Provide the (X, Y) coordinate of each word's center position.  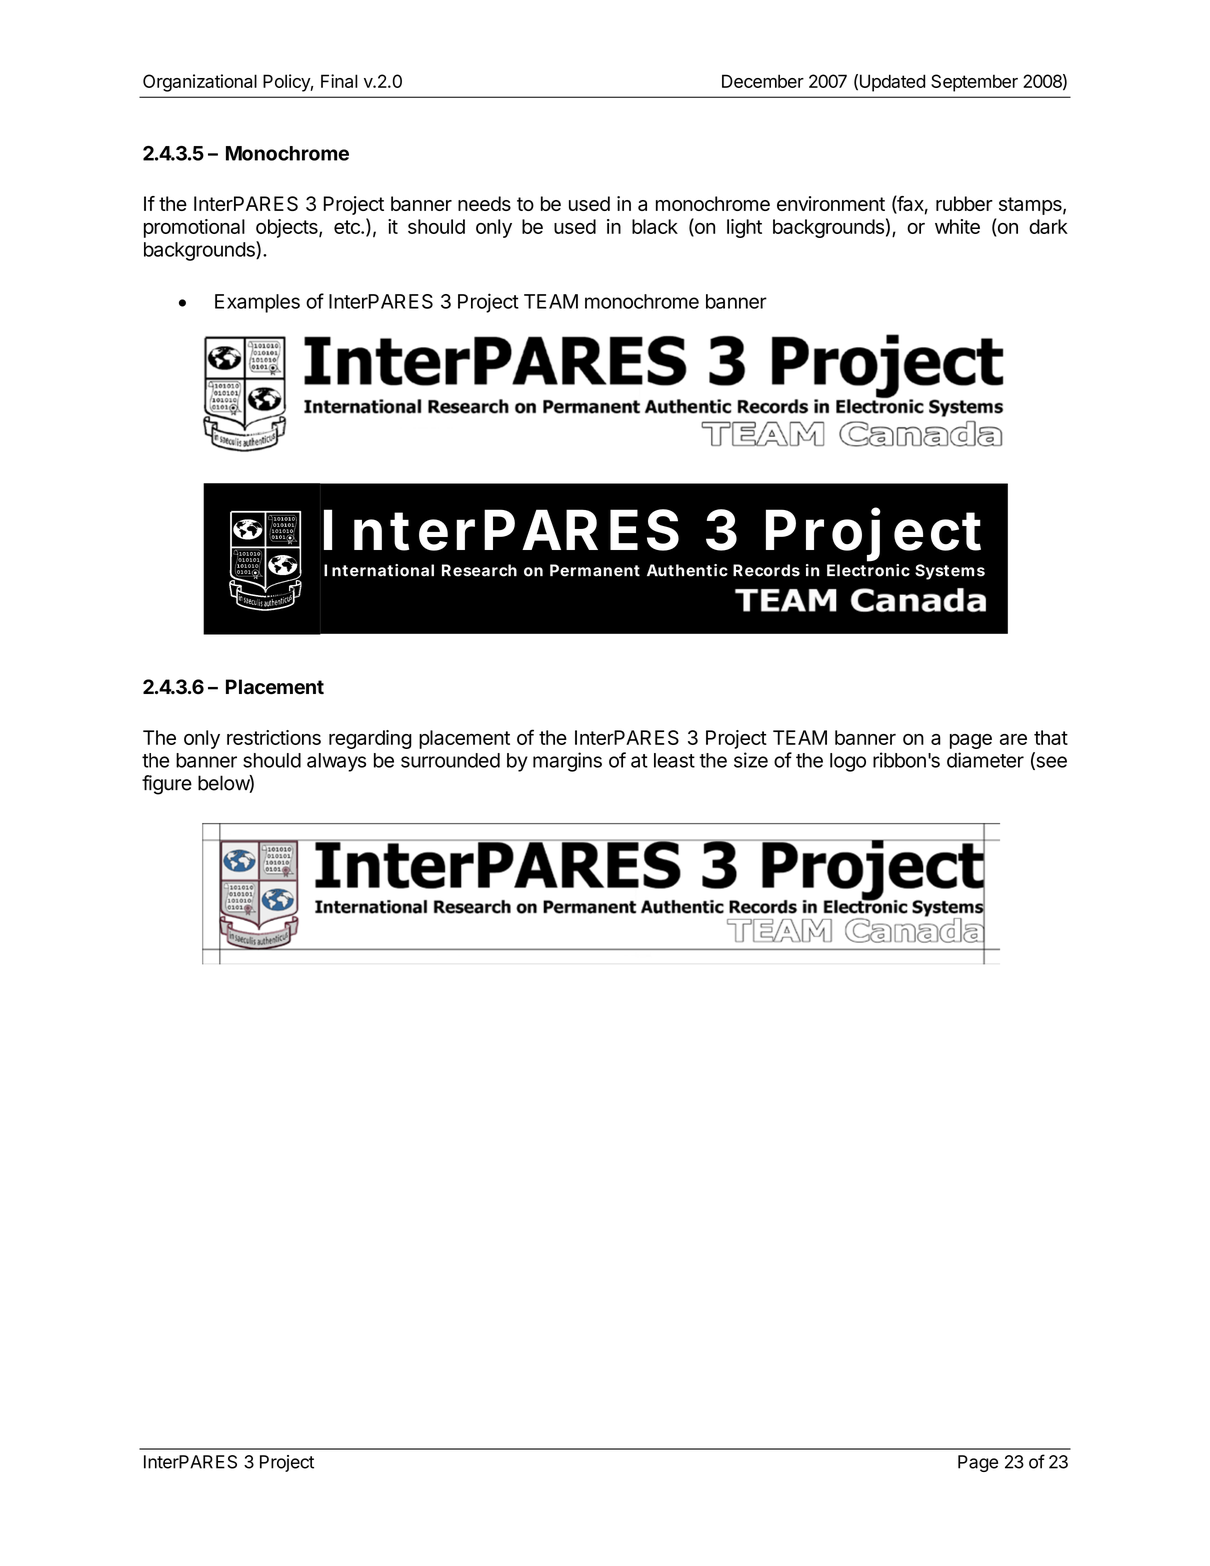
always (336, 762)
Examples (257, 303)
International (379, 570)
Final (339, 81)
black (655, 226)
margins (567, 762)
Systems (950, 572)
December (763, 81)
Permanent (595, 570)
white (957, 226)
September (974, 83)
